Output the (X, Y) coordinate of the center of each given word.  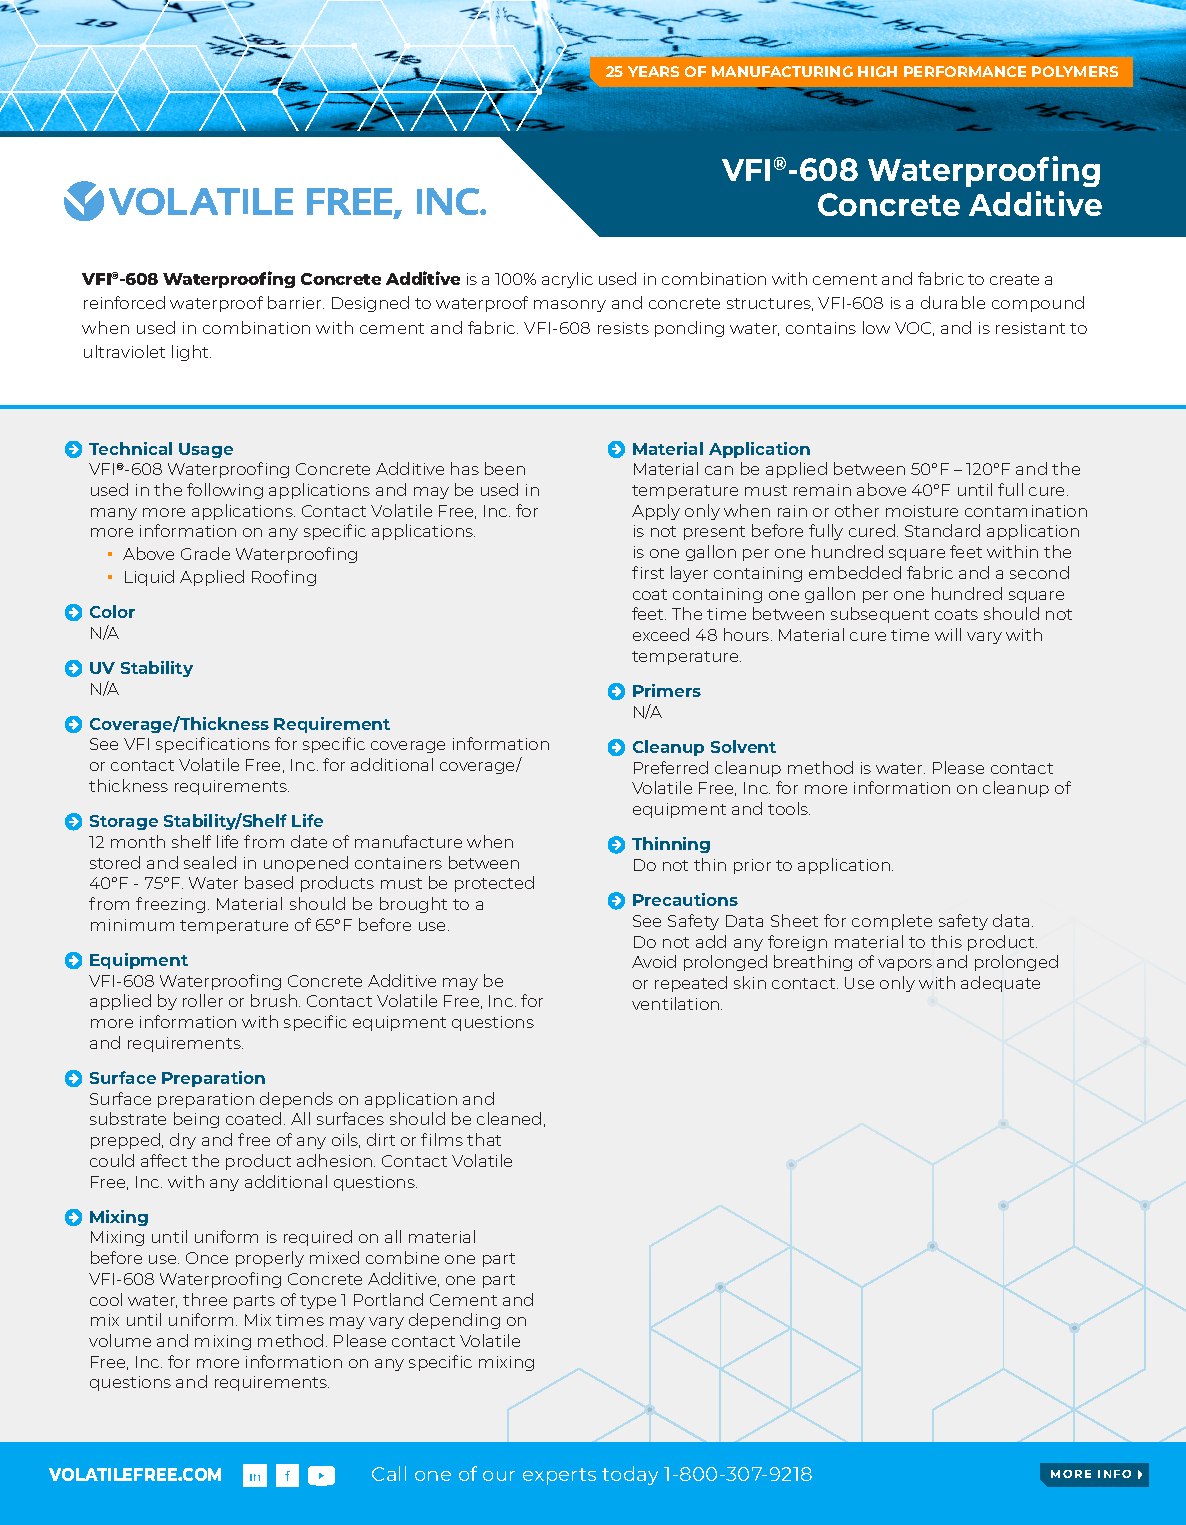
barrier (296, 302)
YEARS (653, 71)
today (630, 1475)
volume (120, 1340)
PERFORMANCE (965, 71)
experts (559, 1476)
